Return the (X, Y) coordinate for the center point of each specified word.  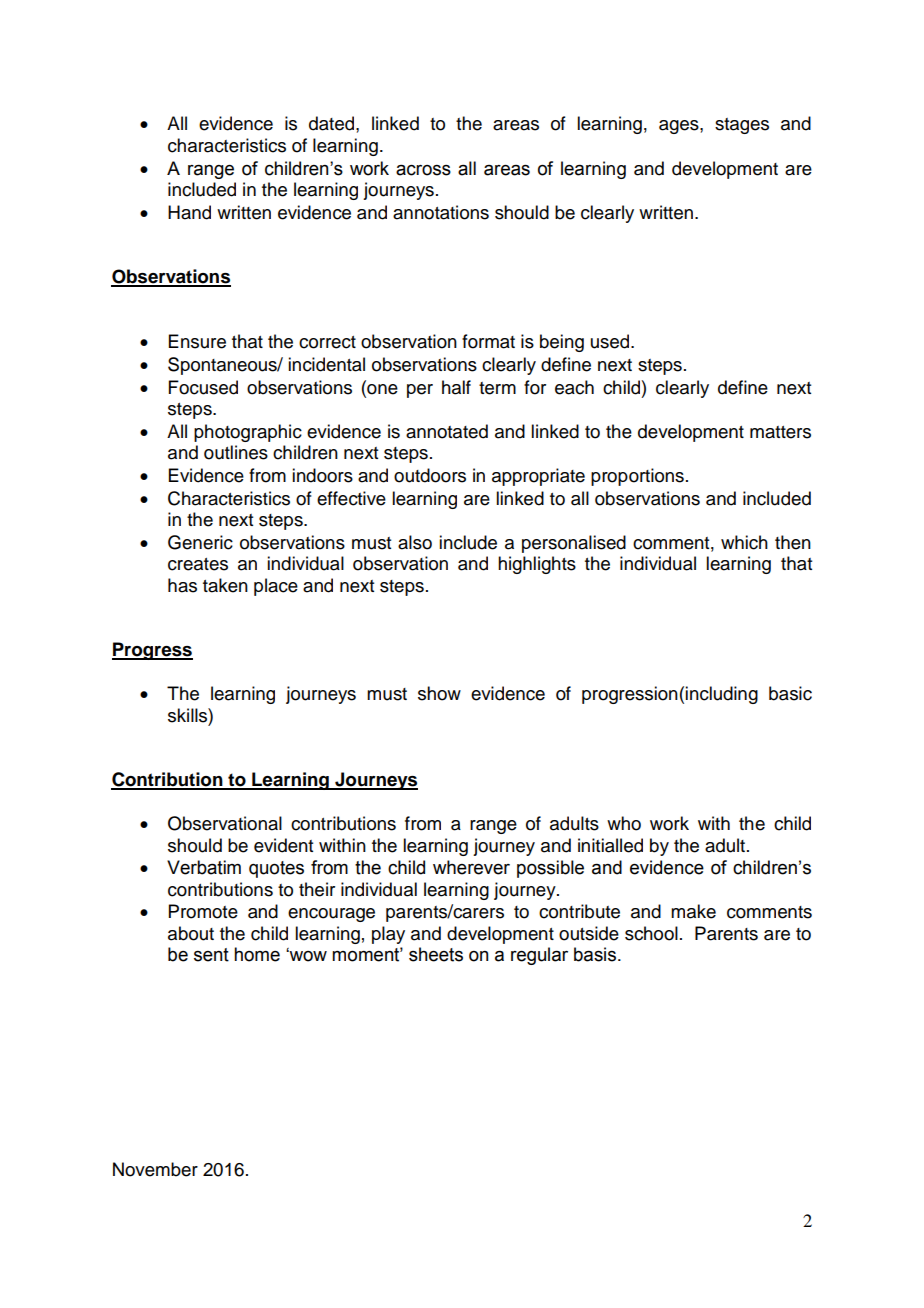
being (562, 343)
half (456, 387)
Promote (203, 911)
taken (225, 585)
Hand (189, 212)
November (155, 1169)
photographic (248, 433)
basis (596, 954)
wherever (471, 867)
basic (790, 693)
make (693, 911)
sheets (436, 954)
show (439, 693)
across (423, 170)
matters (780, 432)
